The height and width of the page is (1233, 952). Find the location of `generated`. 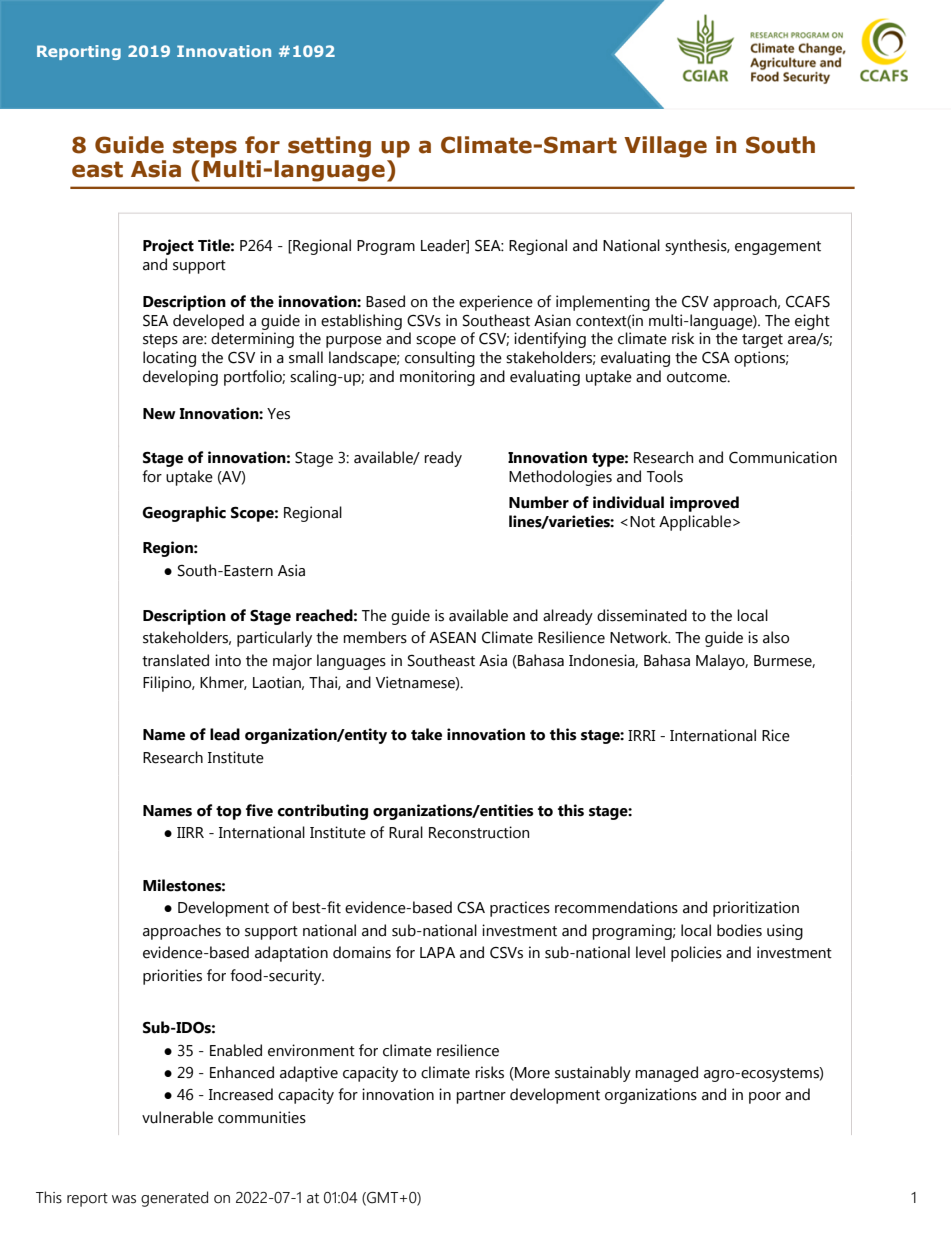

generated is located at coordinates (174, 1199).
